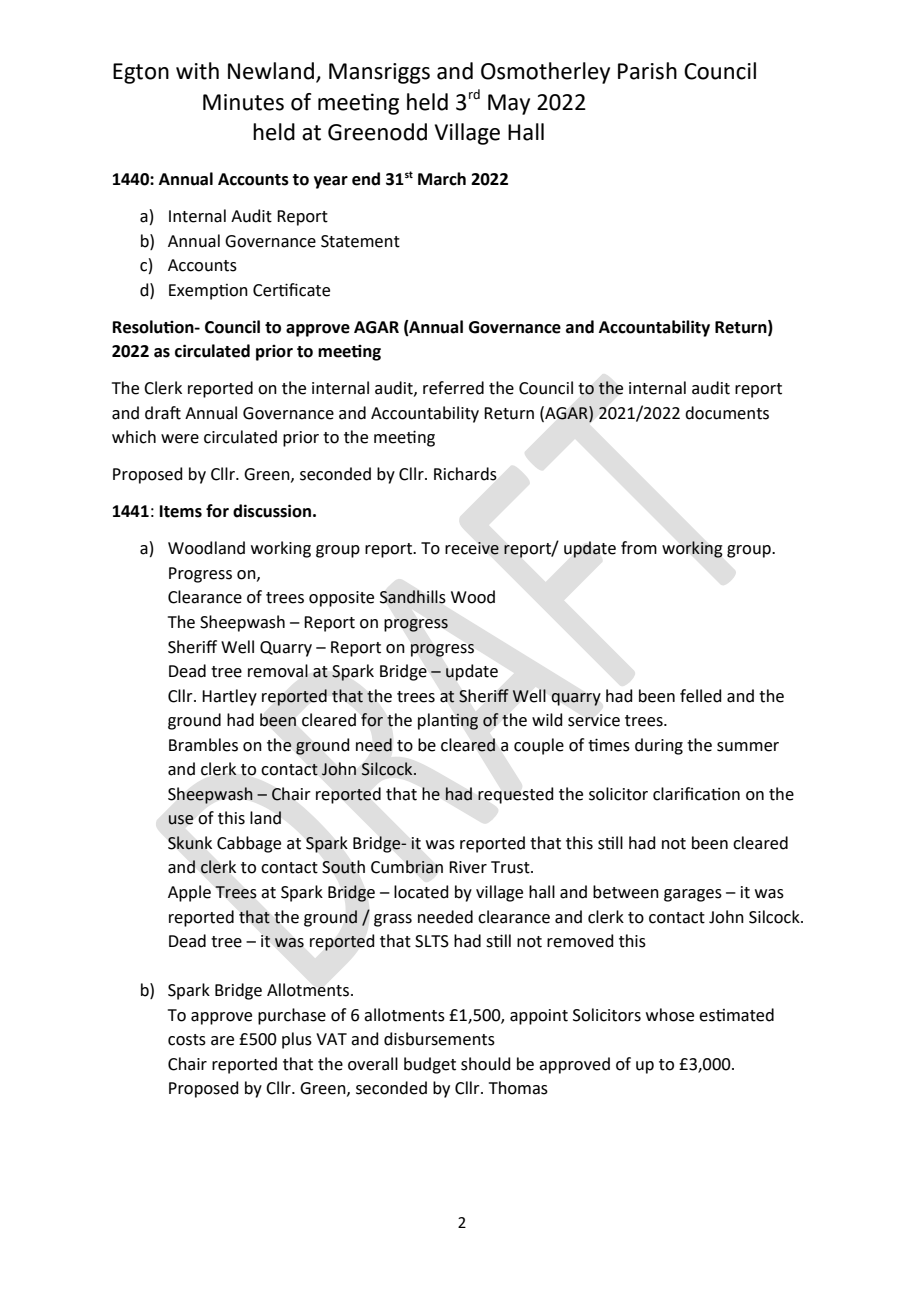 This image has width=924, height=1308. I want to click on River, so click(468, 867).
